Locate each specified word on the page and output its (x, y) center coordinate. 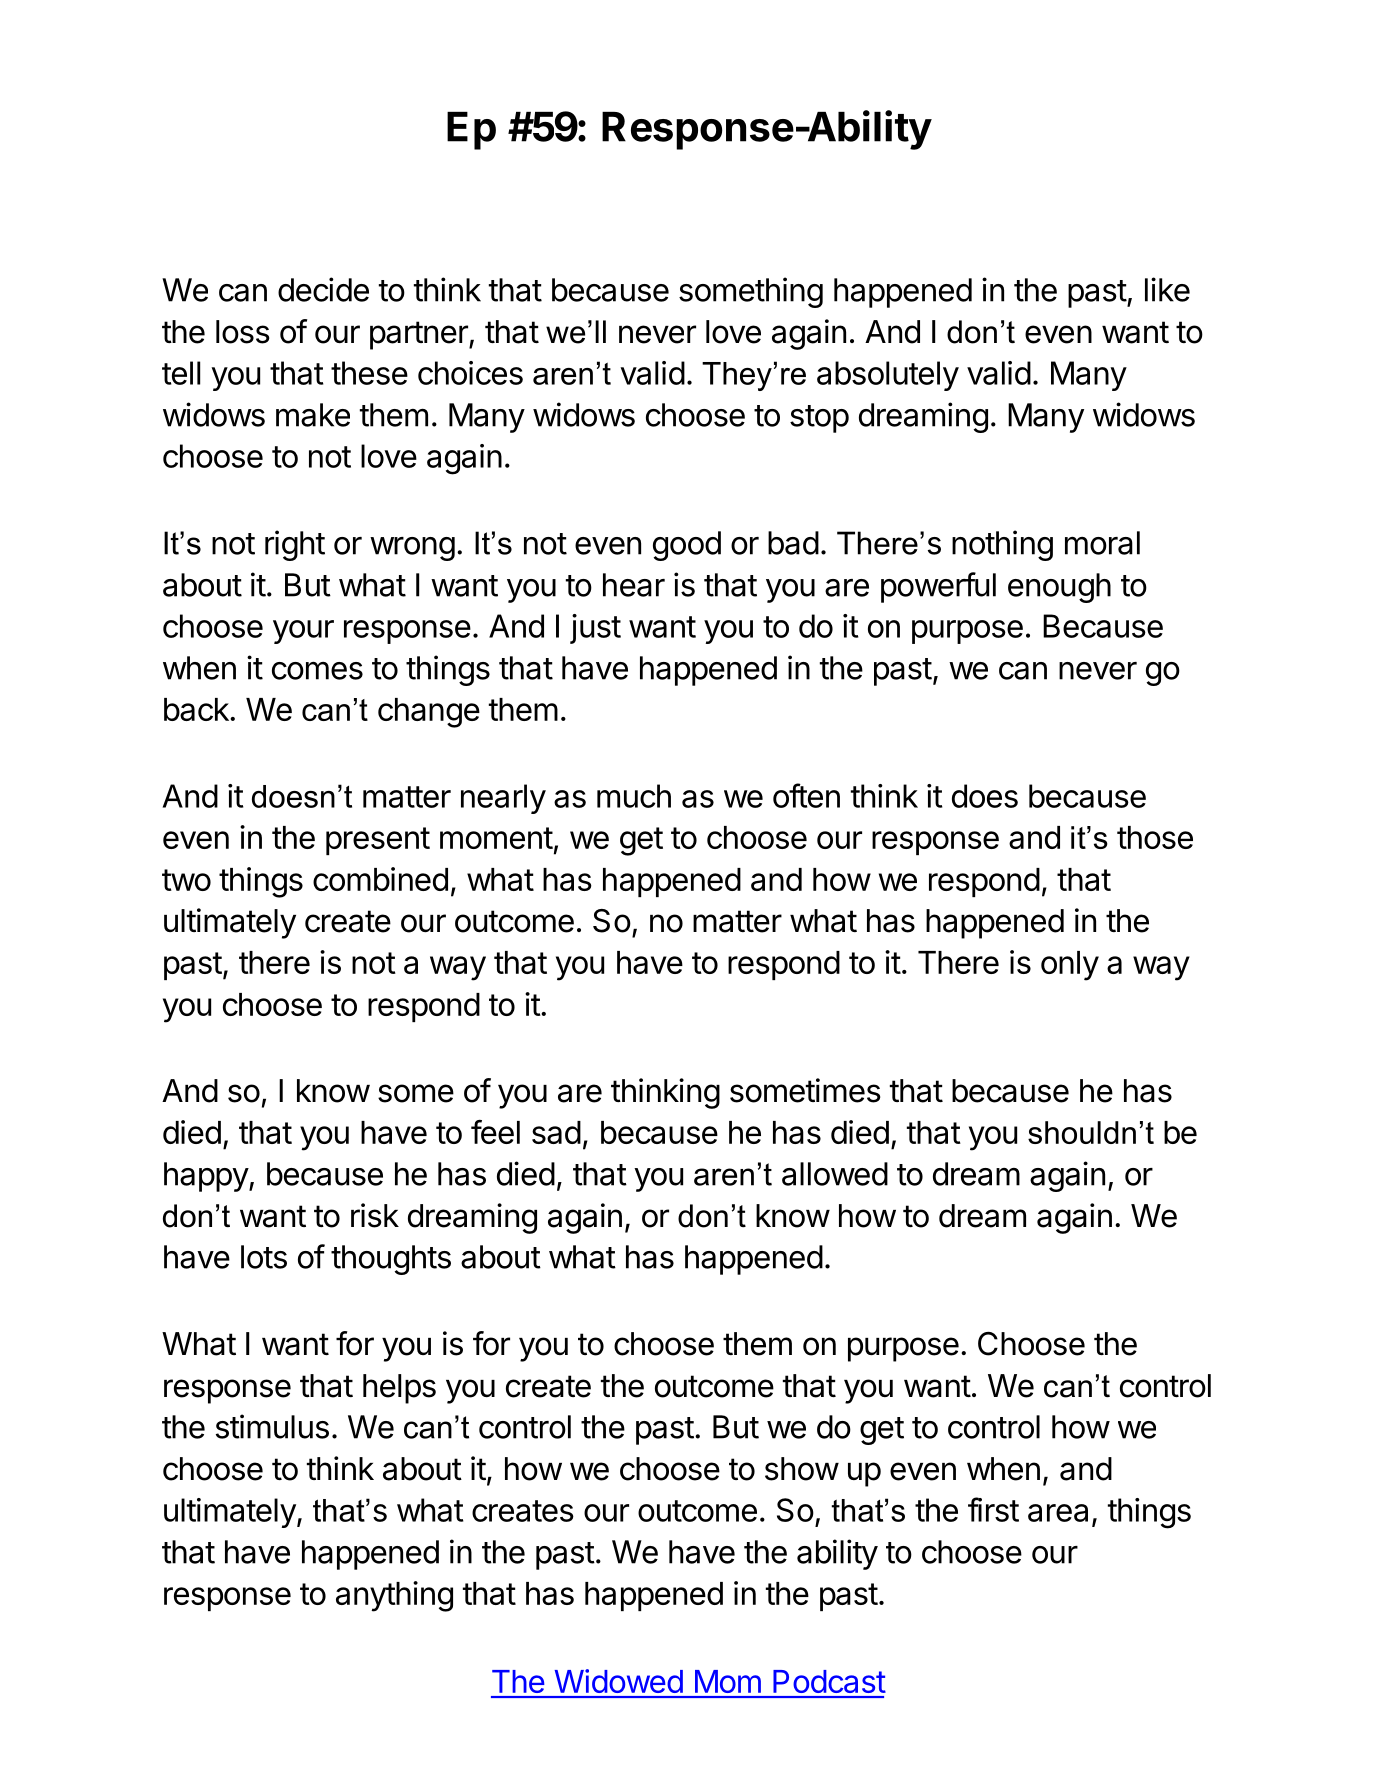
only (1070, 966)
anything (394, 1596)
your (303, 632)
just (595, 629)
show (802, 1469)
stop (819, 419)
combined (380, 879)
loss (243, 332)
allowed (835, 1174)
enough (1059, 588)
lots (264, 1257)
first (993, 1509)
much (634, 796)
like (1167, 289)
